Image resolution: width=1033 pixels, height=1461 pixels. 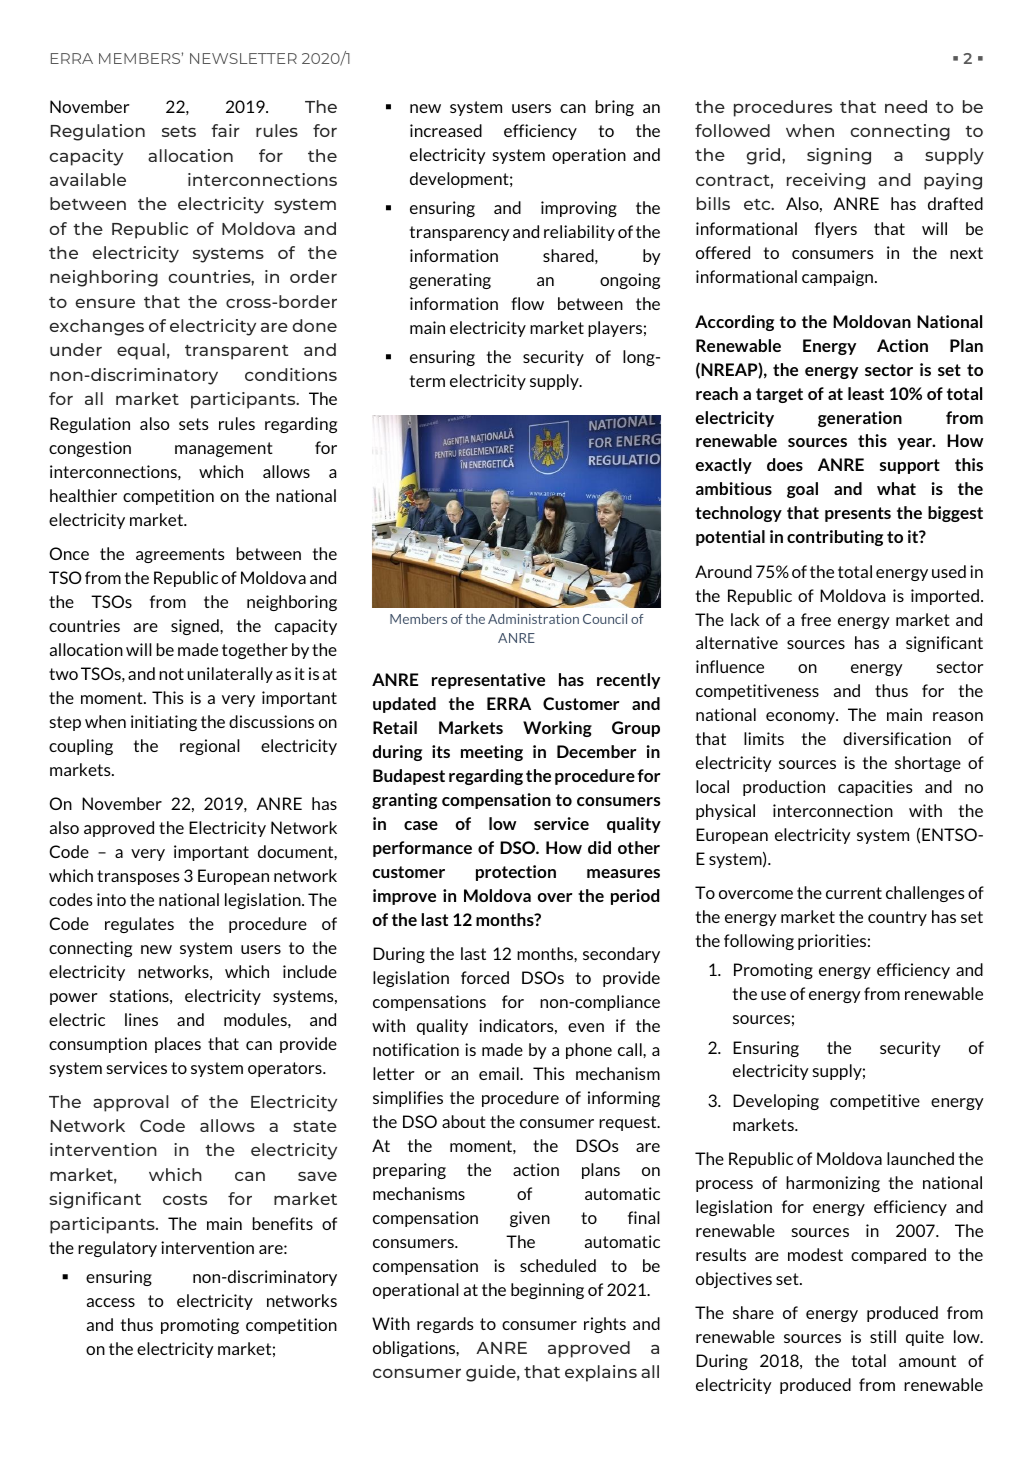 What do you see at coordinates (225, 130) in the screenshot?
I see `fair` at bounding box center [225, 130].
